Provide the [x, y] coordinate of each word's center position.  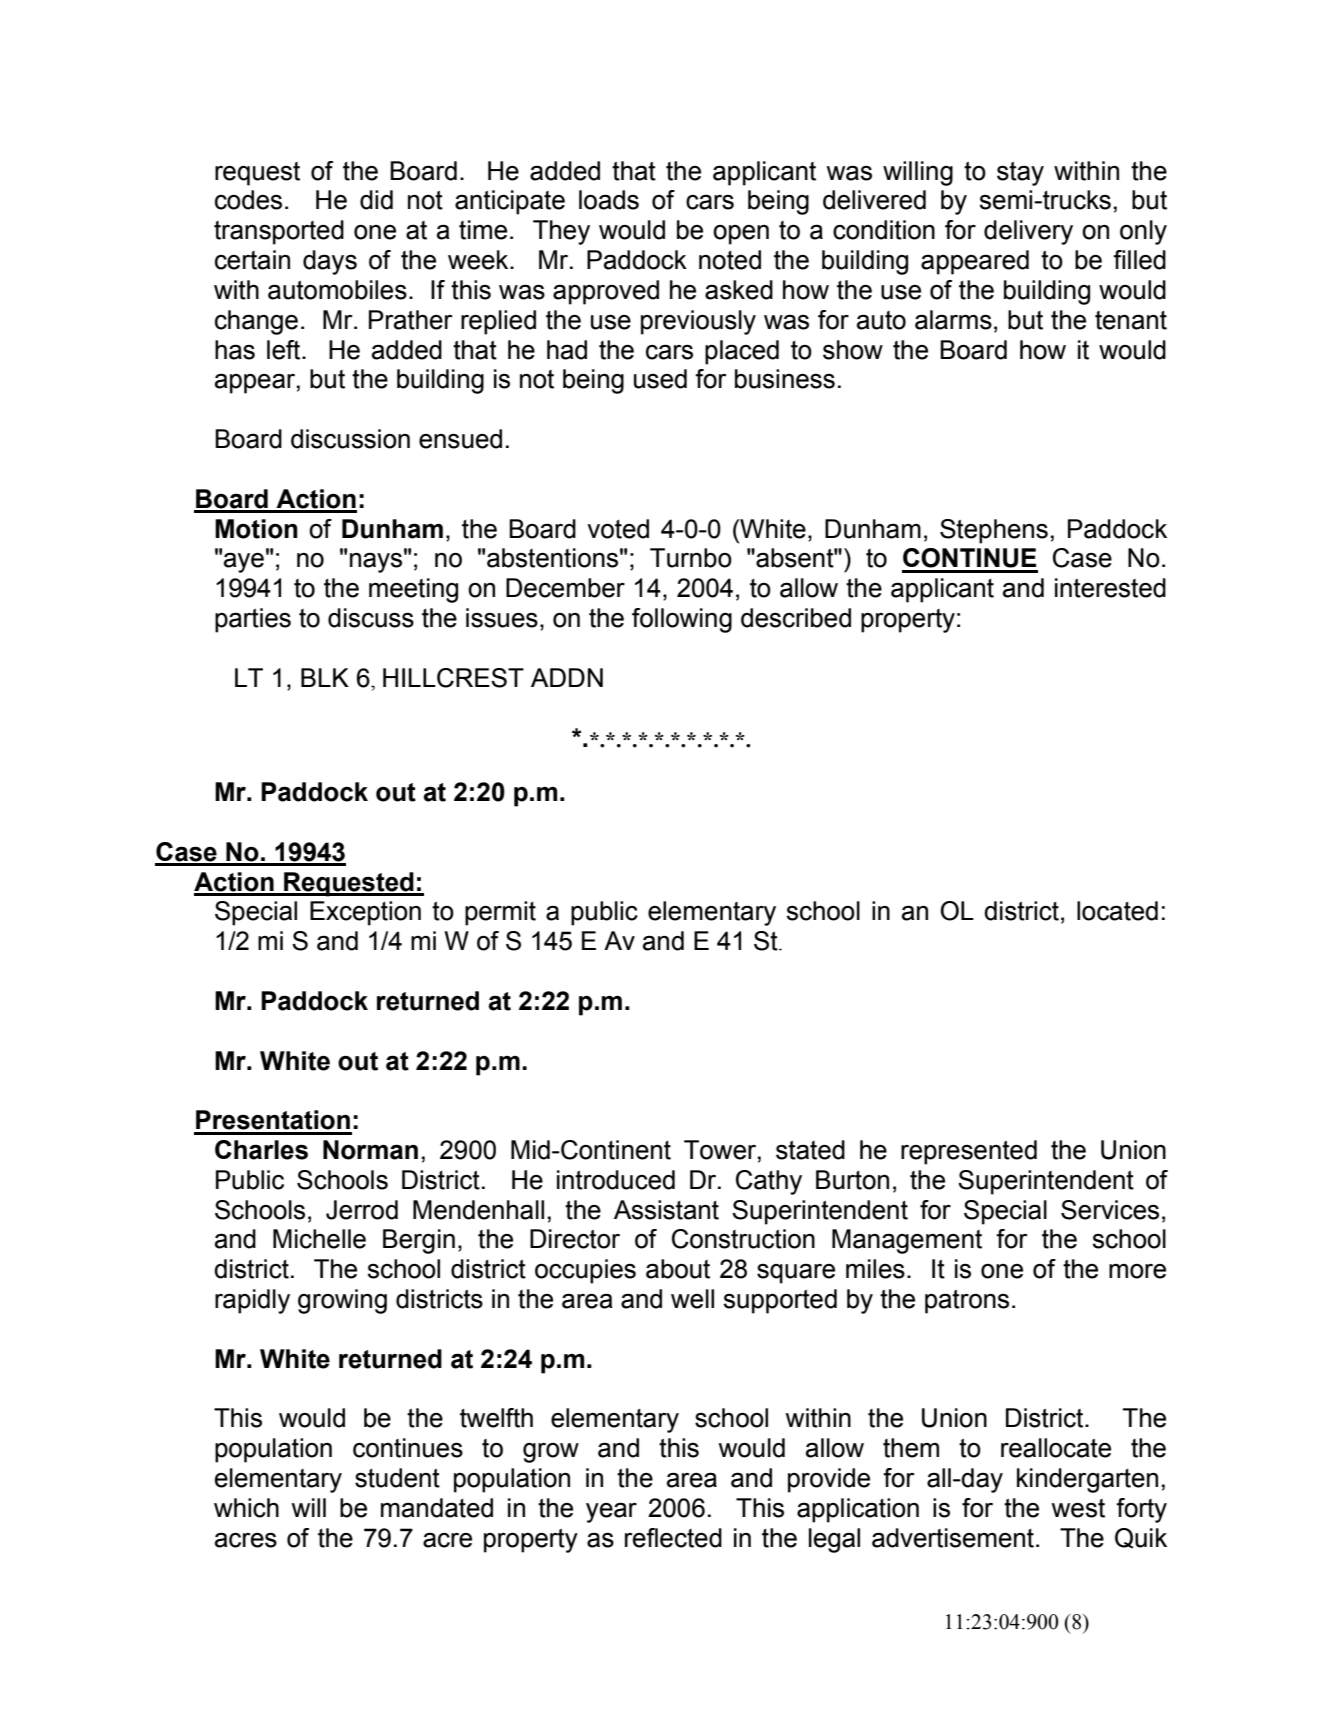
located [1117, 911]
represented [969, 1152]
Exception [365, 913]
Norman [370, 1150]
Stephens [994, 531]
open [741, 235]
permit [500, 913]
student [397, 1478]
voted [618, 529]
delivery [1028, 232]
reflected [673, 1538]
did [376, 200]
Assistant [666, 1210]
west [1078, 1508]
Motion [256, 529]
